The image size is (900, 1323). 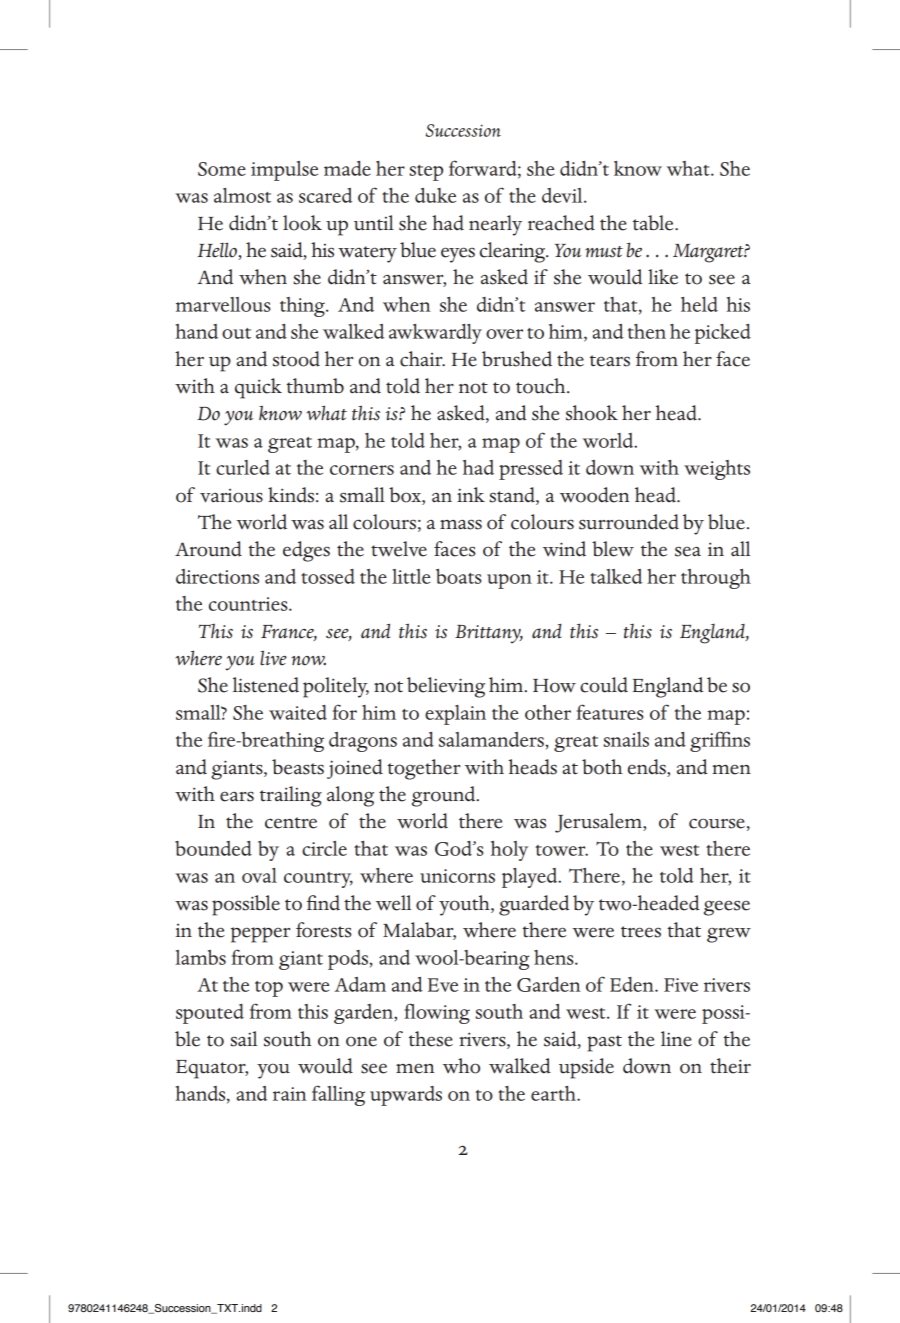 I want to click on live, so click(x=273, y=658).
